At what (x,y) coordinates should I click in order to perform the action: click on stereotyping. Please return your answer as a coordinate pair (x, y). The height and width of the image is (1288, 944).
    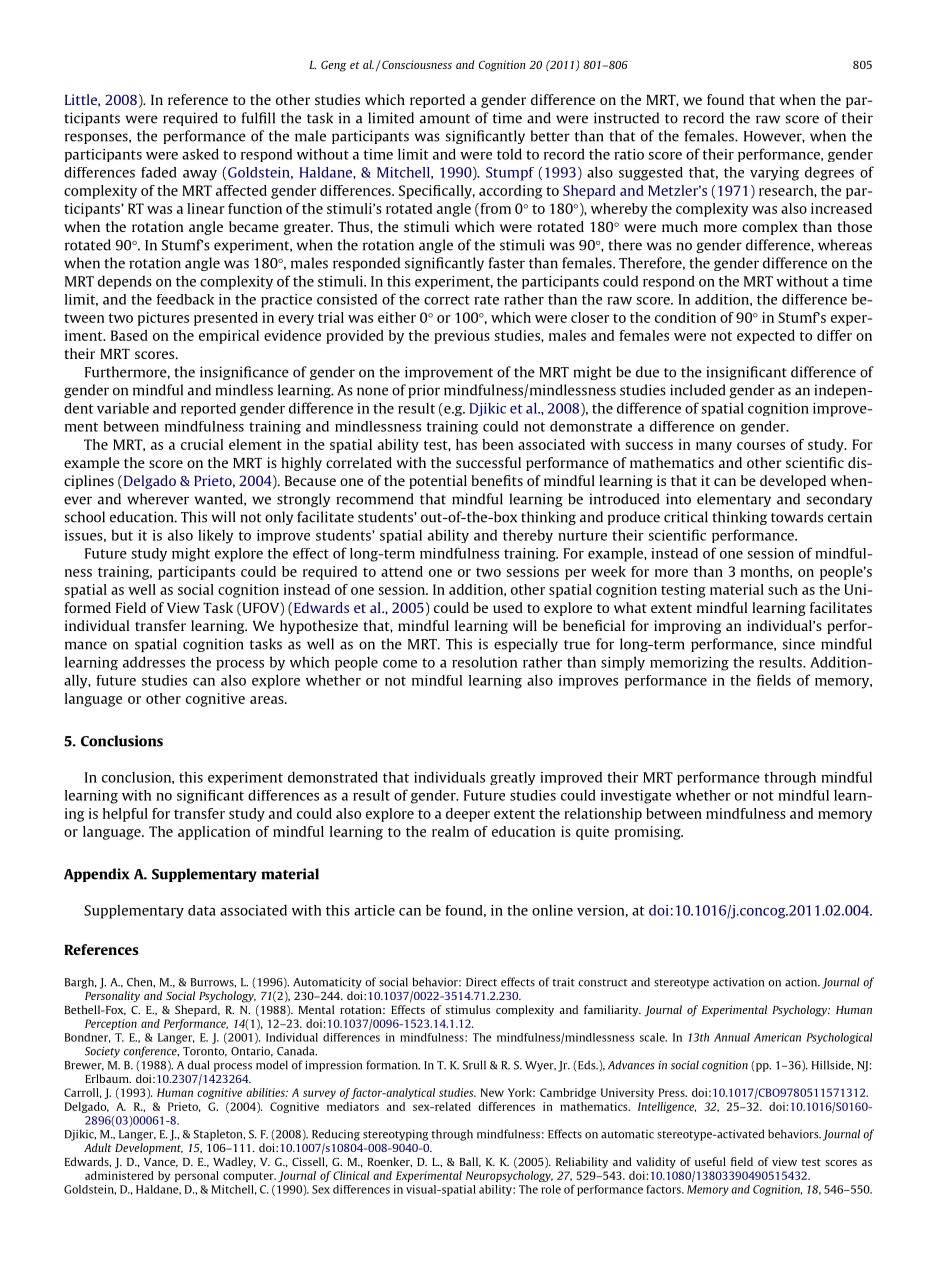
    Looking at the image, I should click on (395, 1135).
